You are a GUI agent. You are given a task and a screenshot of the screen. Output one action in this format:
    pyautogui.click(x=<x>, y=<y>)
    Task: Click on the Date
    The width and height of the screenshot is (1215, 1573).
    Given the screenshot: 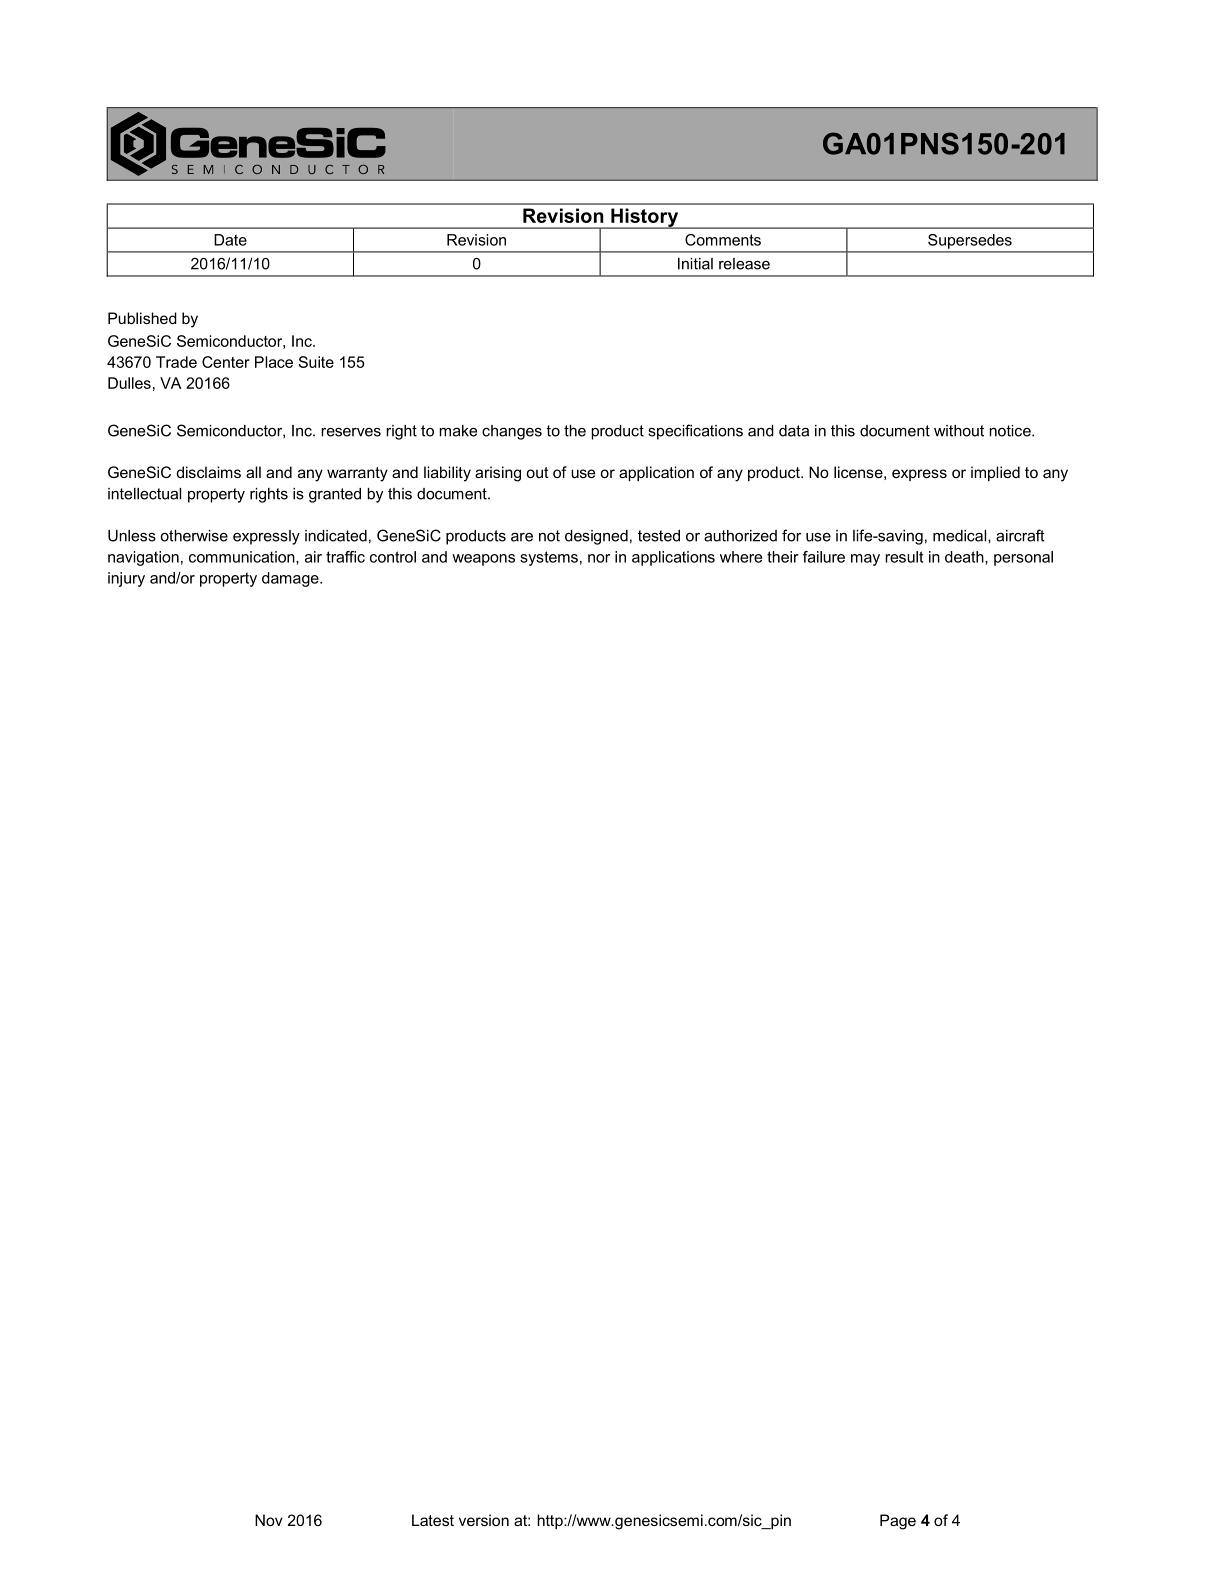 What is the action you would take?
    pyautogui.click(x=230, y=240)
